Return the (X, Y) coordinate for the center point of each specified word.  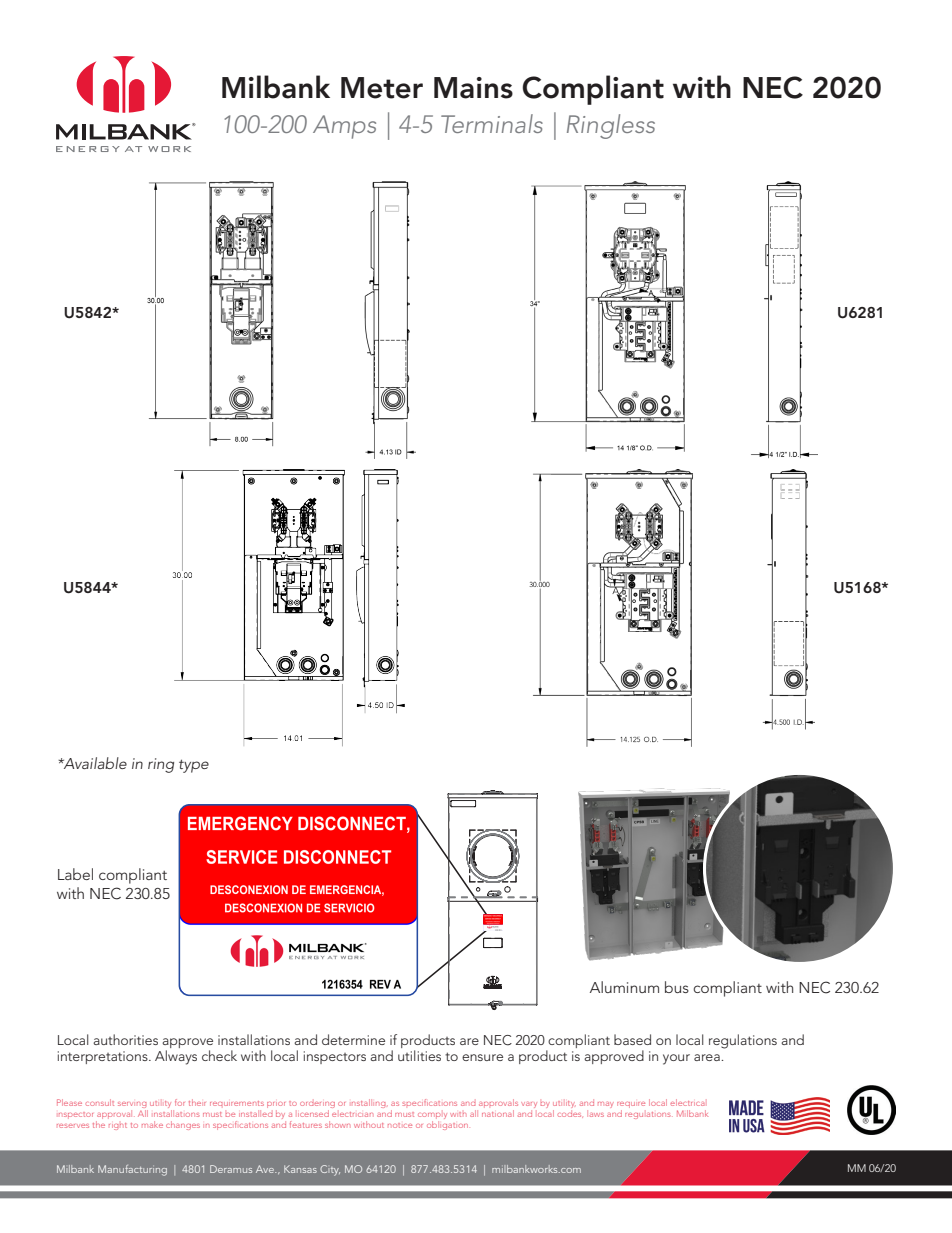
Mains (473, 88)
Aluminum (624, 987)
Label (75, 874)
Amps (344, 127)
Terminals (492, 123)
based (632, 1039)
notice (400, 1125)
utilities (419, 1055)
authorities (125, 1039)
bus (677, 987)
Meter (382, 88)
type (194, 766)
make (152, 1124)
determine (353, 1039)
